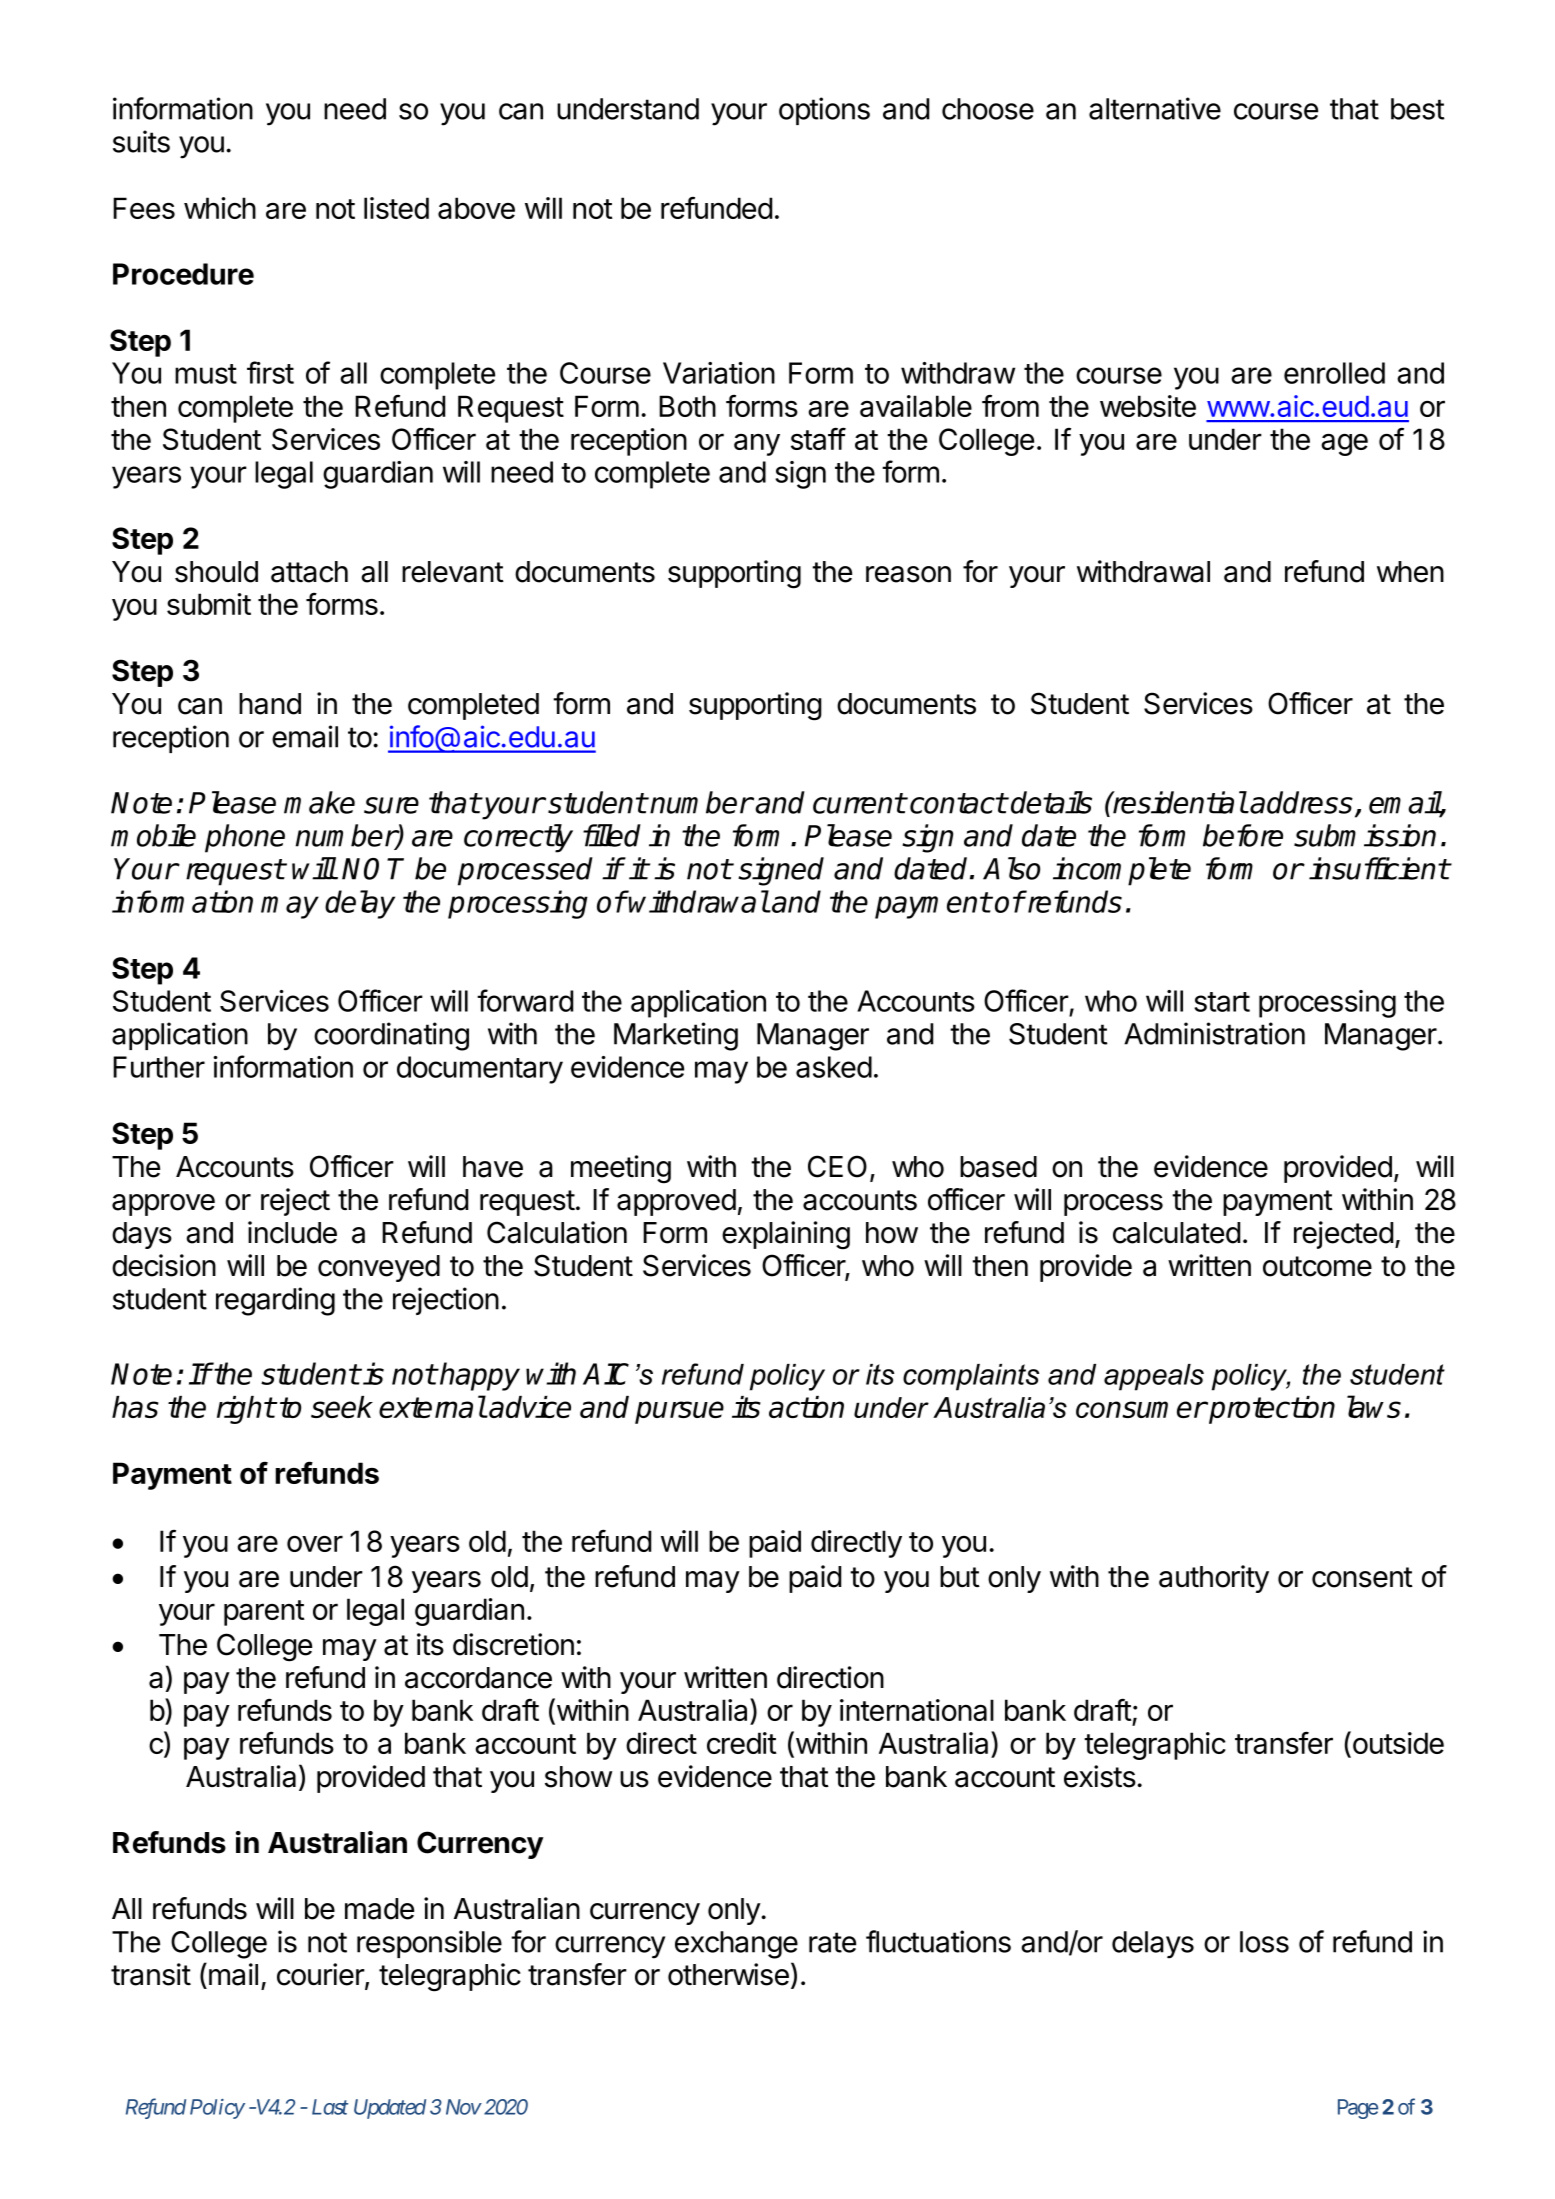  What do you see at coordinates (1155, 108) in the screenshot?
I see `alternative` at bounding box center [1155, 108].
